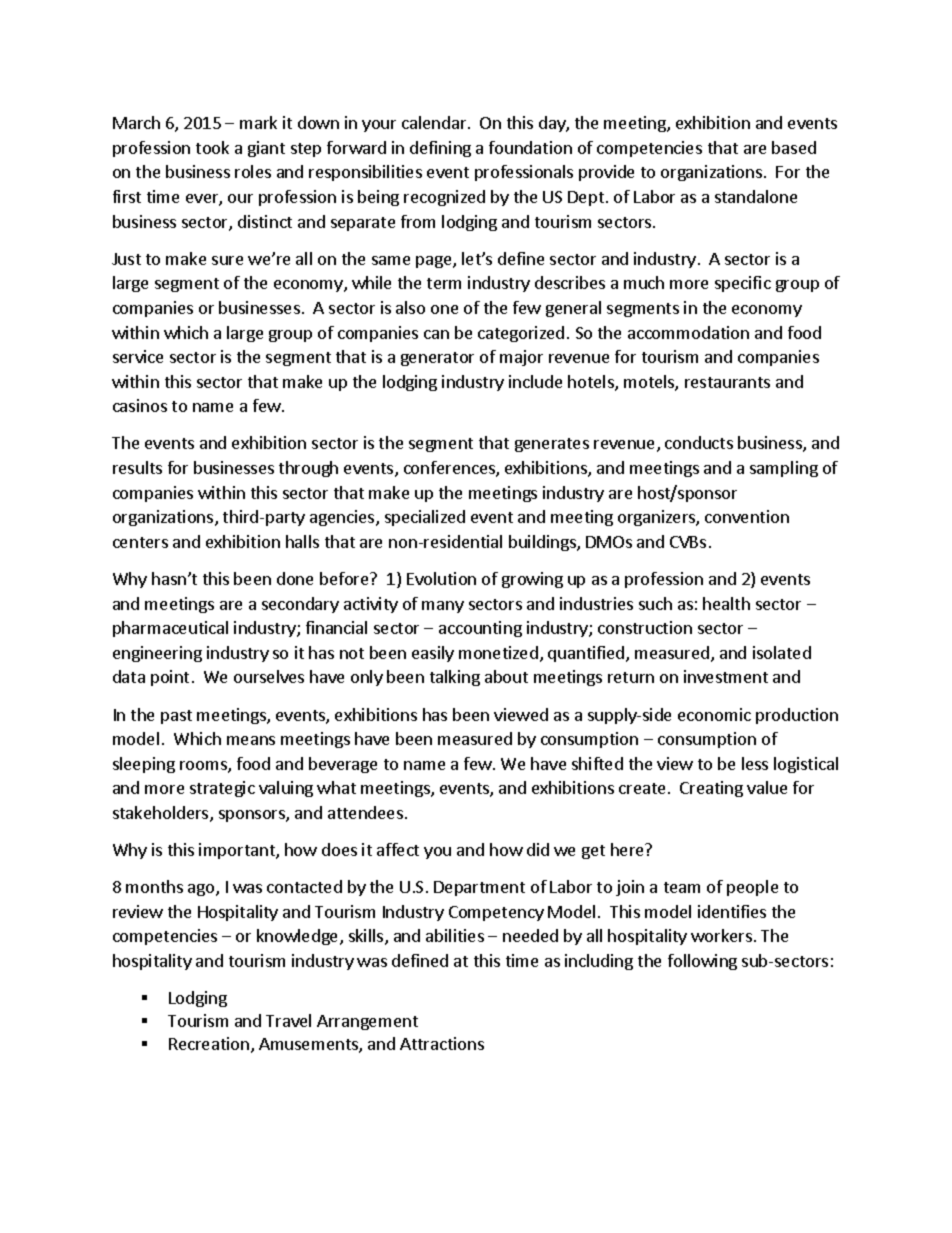 The width and height of the page is (952, 1233). Describe the element at coordinates (440, 149) in the page. I see `defining` at that location.
